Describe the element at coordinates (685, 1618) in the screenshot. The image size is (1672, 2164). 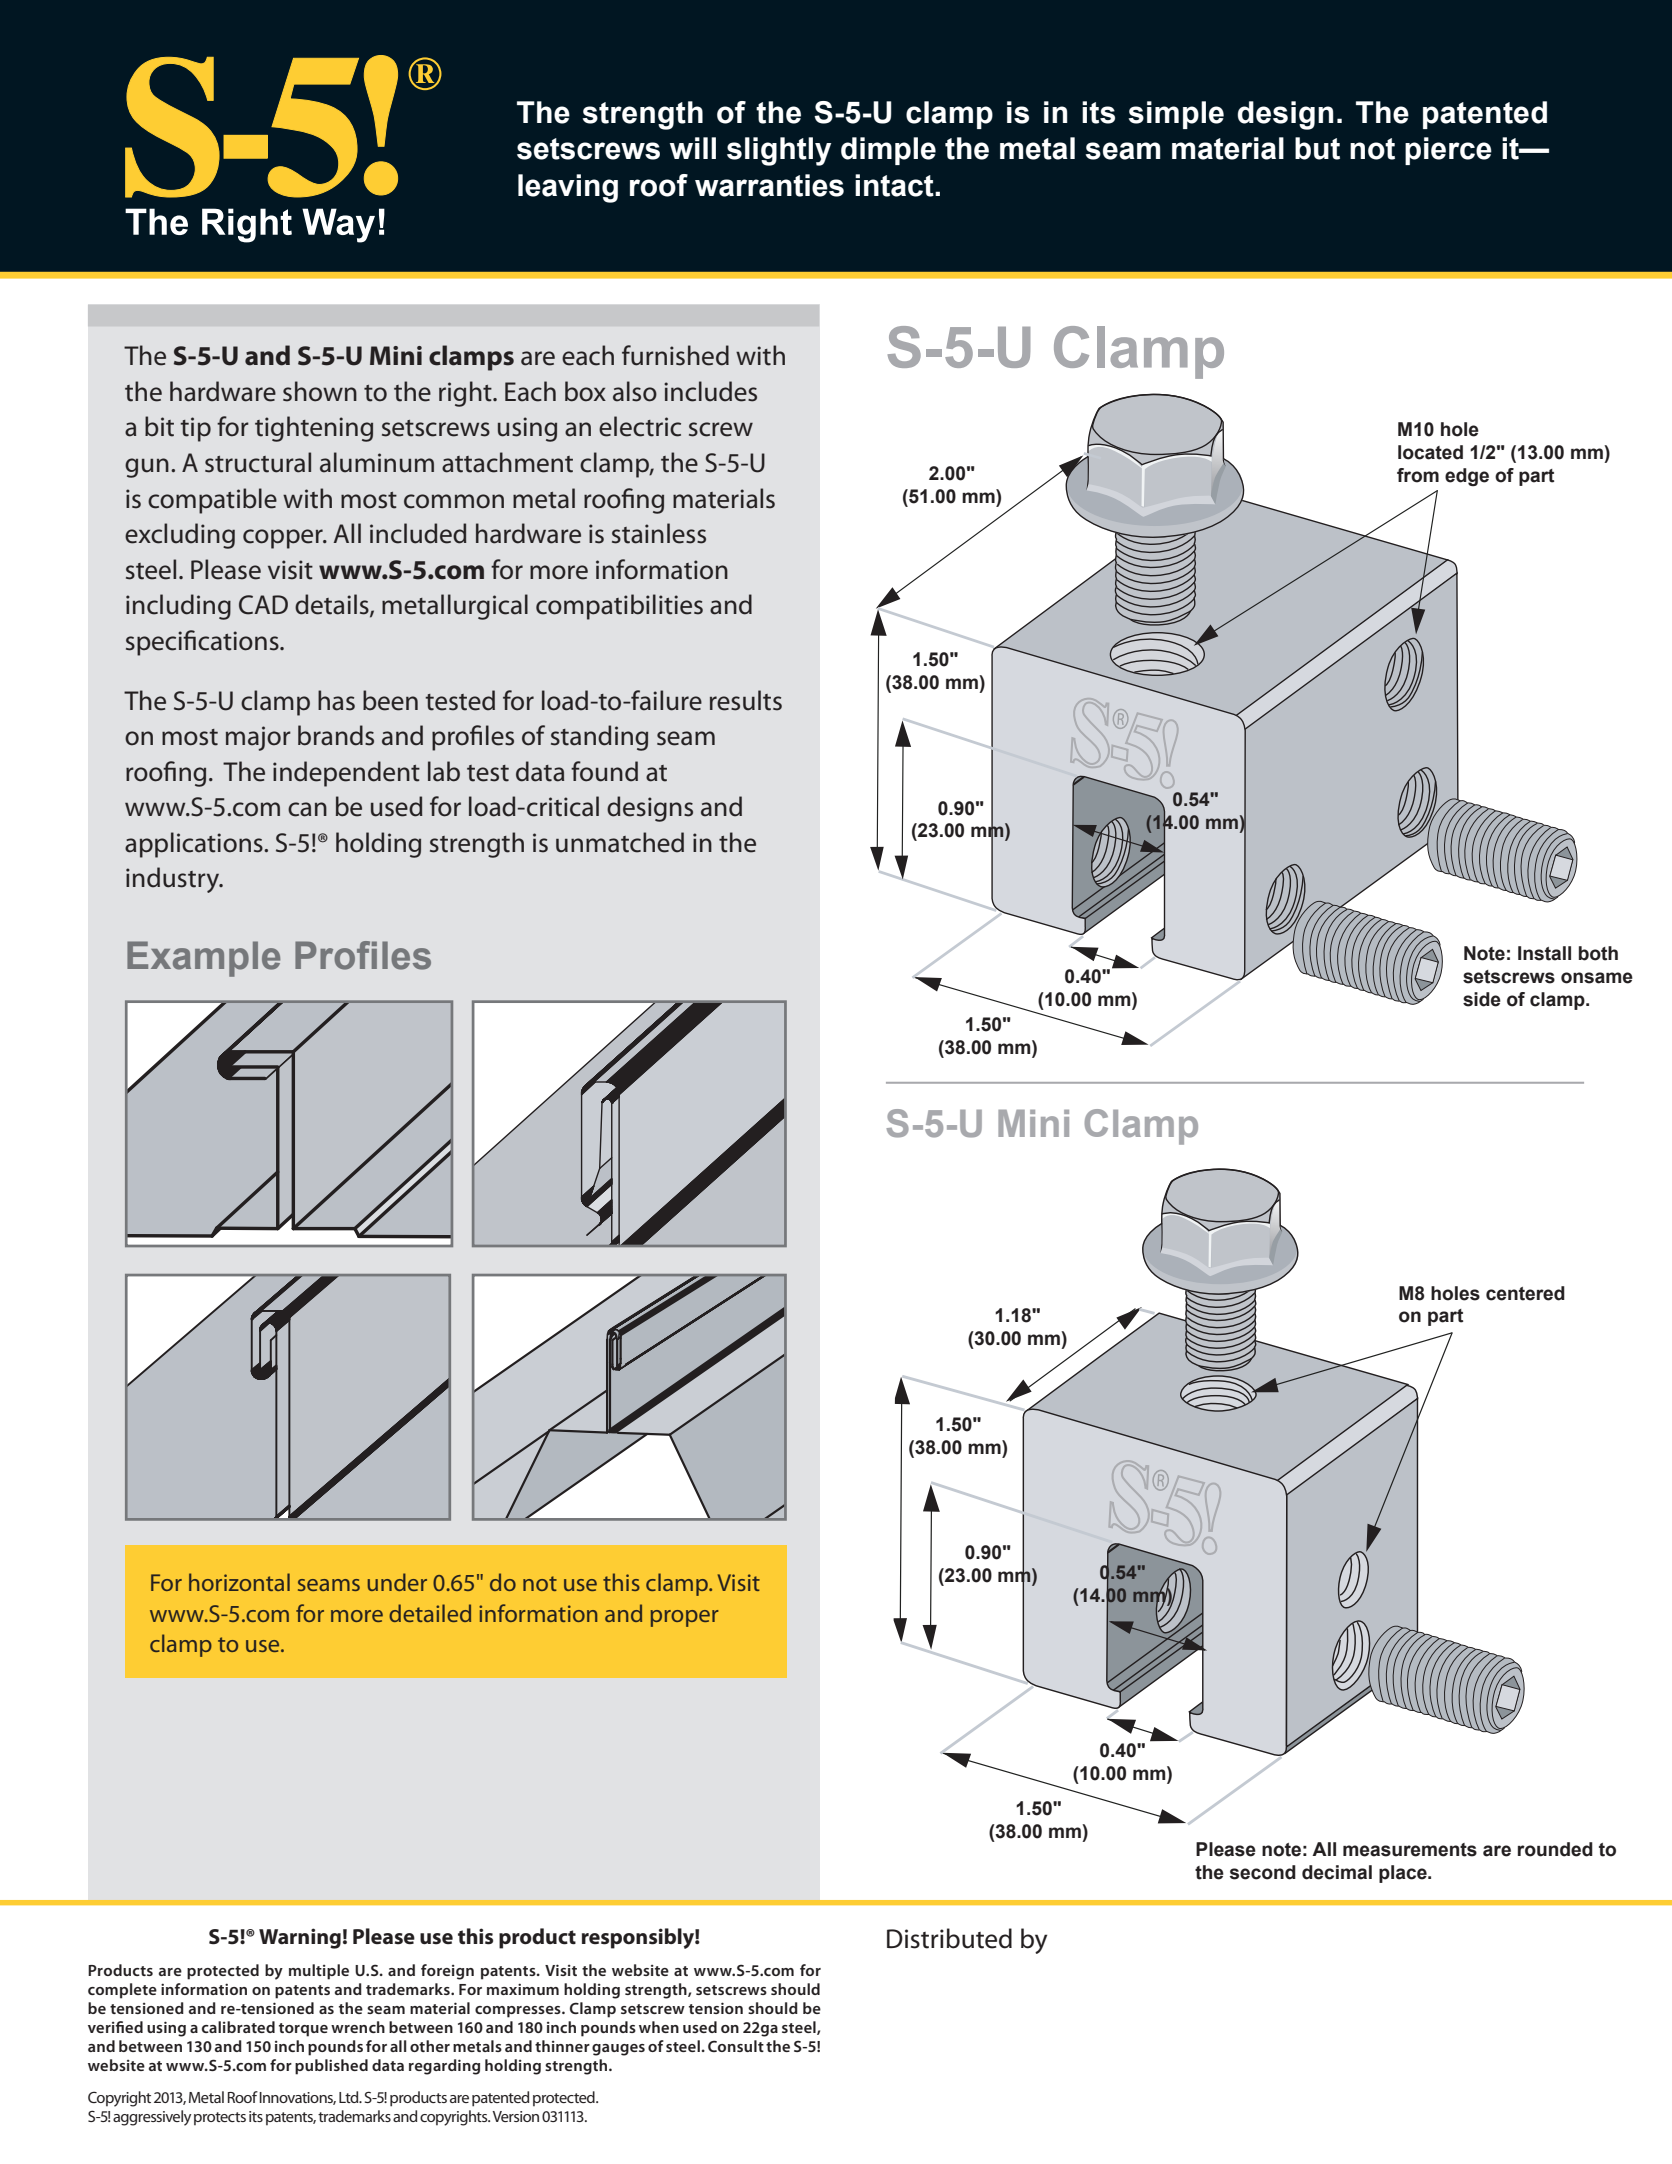
I see `proper` at that location.
